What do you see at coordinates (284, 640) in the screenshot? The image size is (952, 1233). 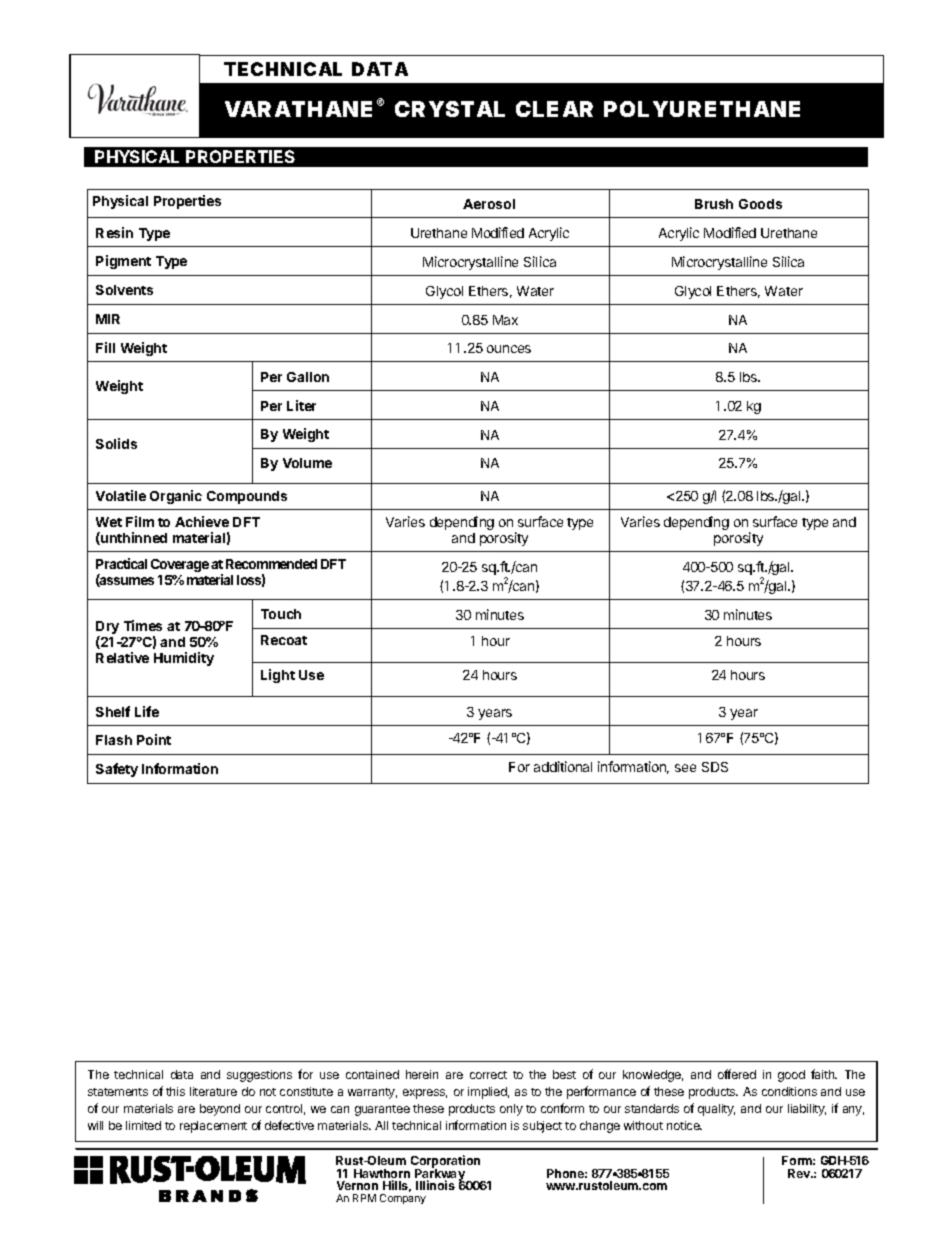 I see `Recoat` at bounding box center [284, 640].
